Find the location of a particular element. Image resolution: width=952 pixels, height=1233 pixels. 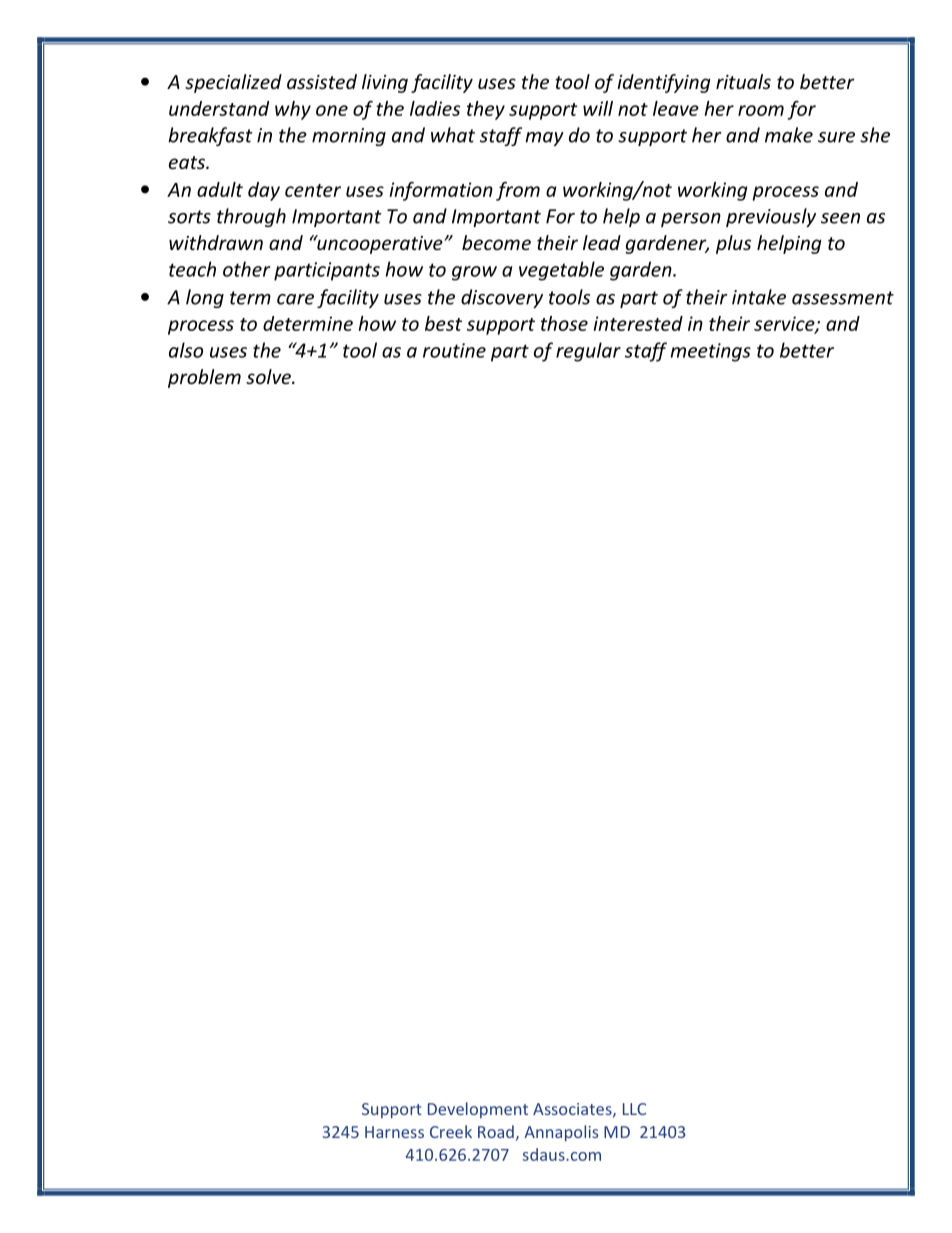

Harness is located at coordinates (394, 1132).
